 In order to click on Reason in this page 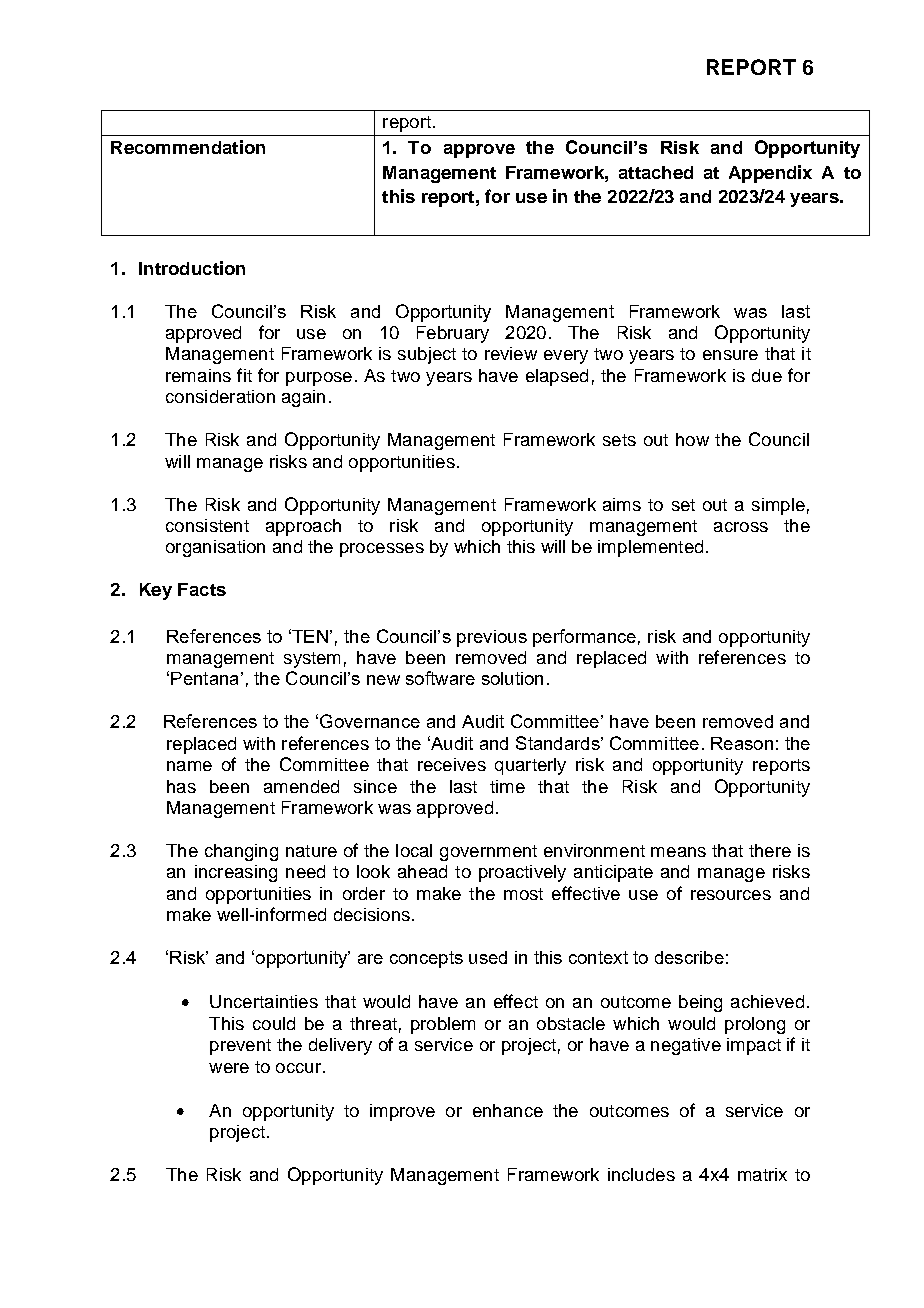, I will do `click(742, 743)`.
